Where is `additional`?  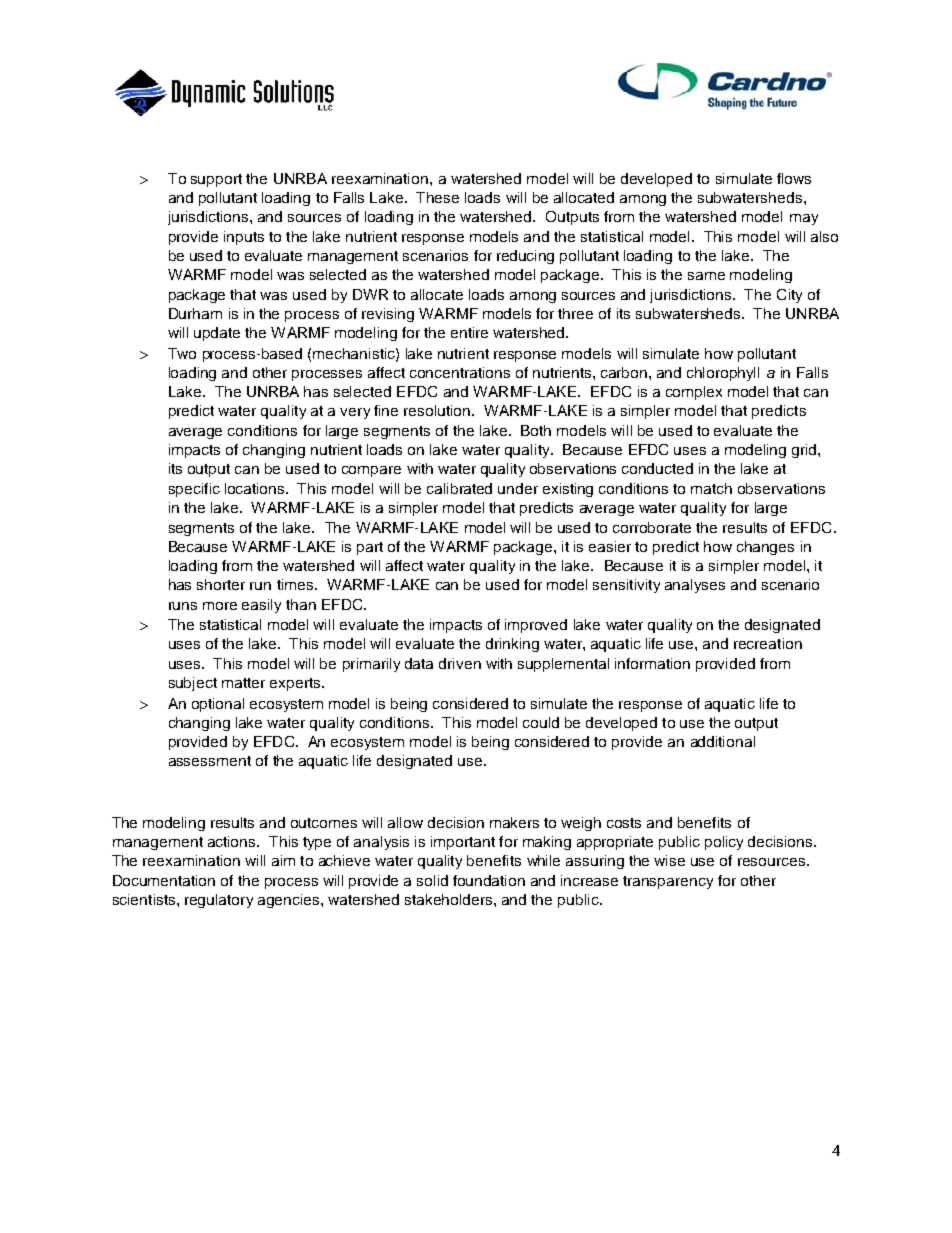
additional is located at coordinates (723, 741).
